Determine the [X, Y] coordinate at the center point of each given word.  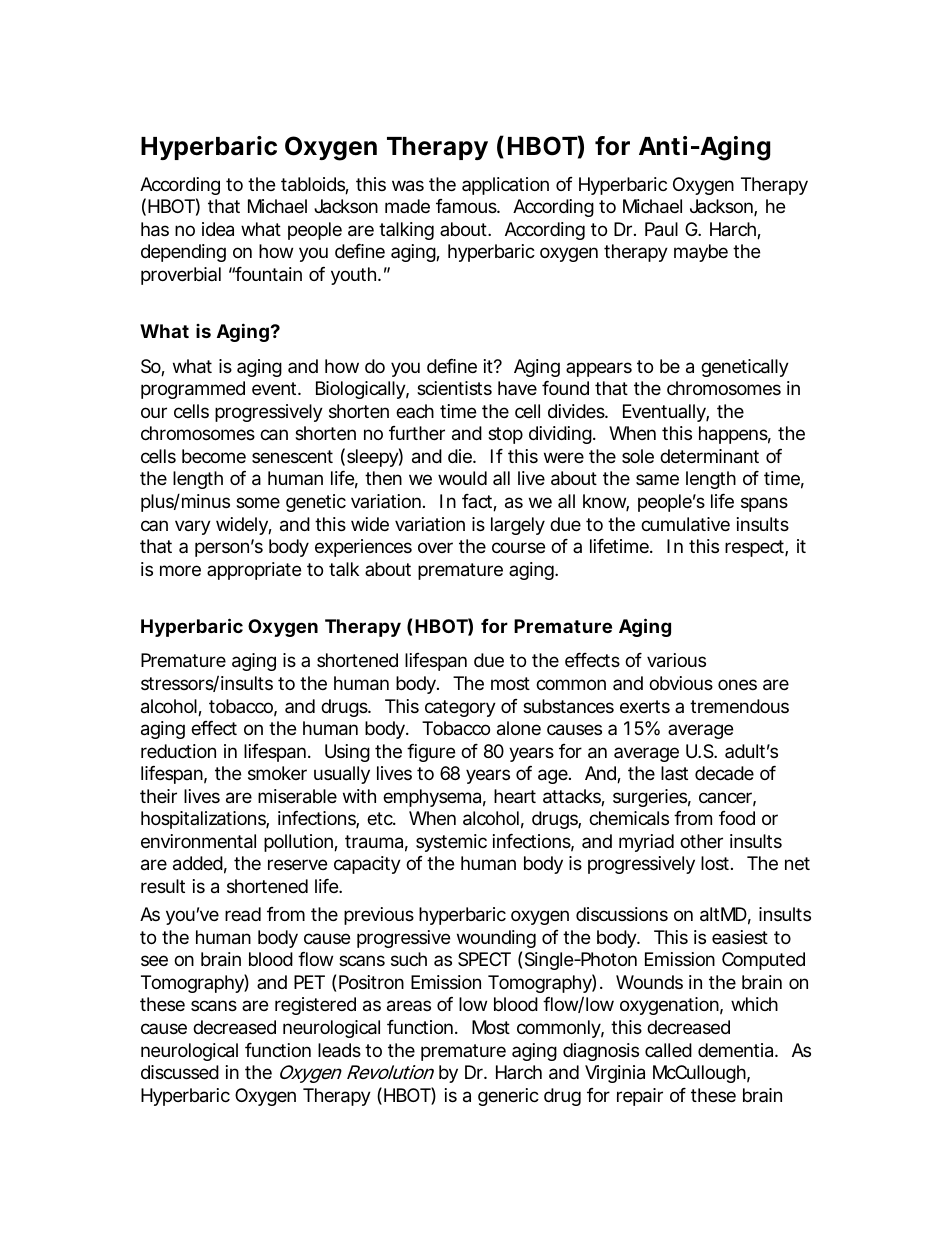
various [676, 660]
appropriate [254, 571]
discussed [180, 1072]
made [407, 206]
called [668, 1050]
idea [218, 229]
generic [508, 1097]
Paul [661, 229]
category [460, 708]
